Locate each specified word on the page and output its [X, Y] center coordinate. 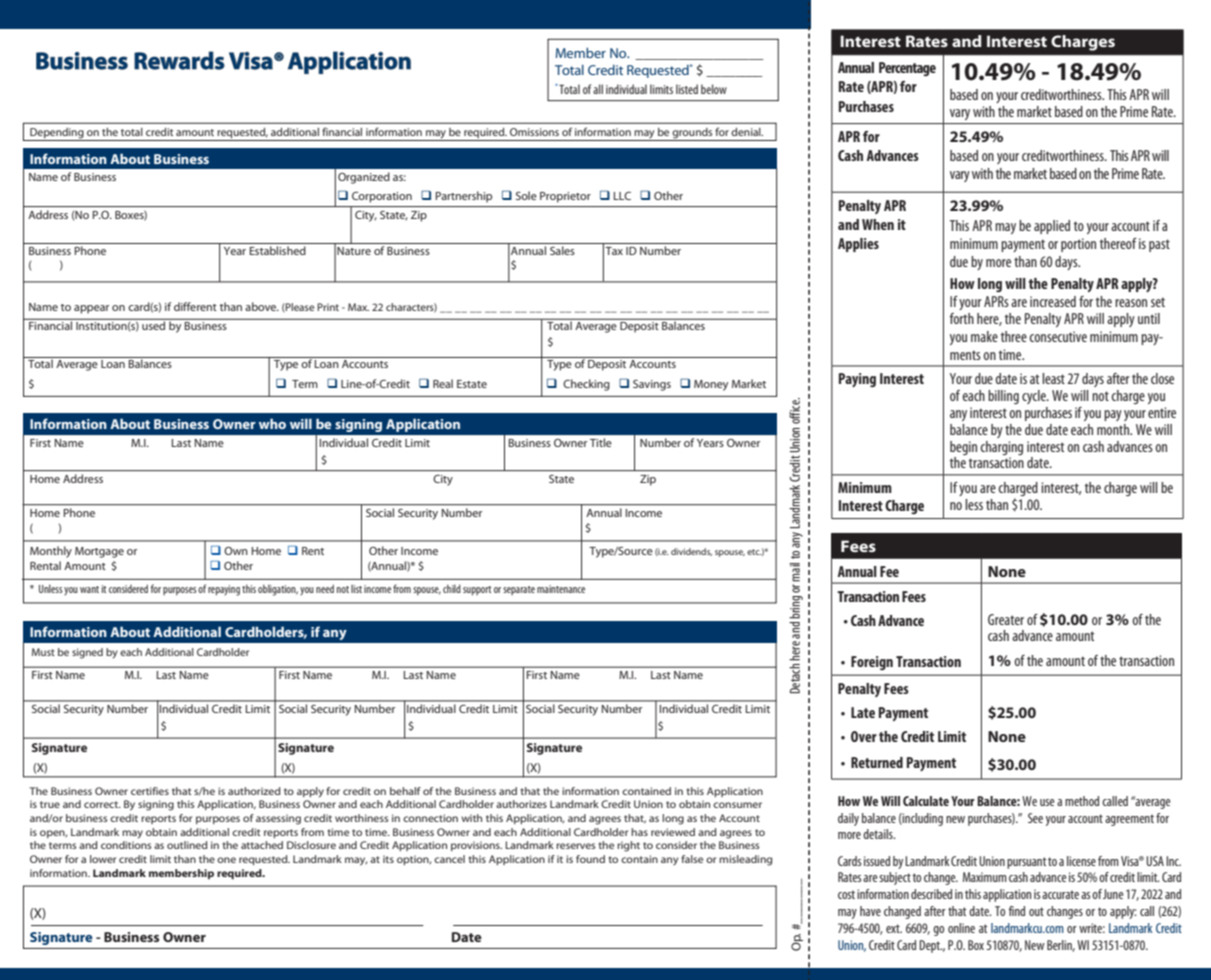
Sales [562, 250]
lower [103, 859]
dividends [691, 552]
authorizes [521, 804]
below [714, 89]
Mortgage [99, 552]
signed [87, 653]
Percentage [907, 69]
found [590, 859]
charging [1001, 448]
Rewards [179, 60]
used [154, 324]
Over [864, 736]
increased [1053, 301]
